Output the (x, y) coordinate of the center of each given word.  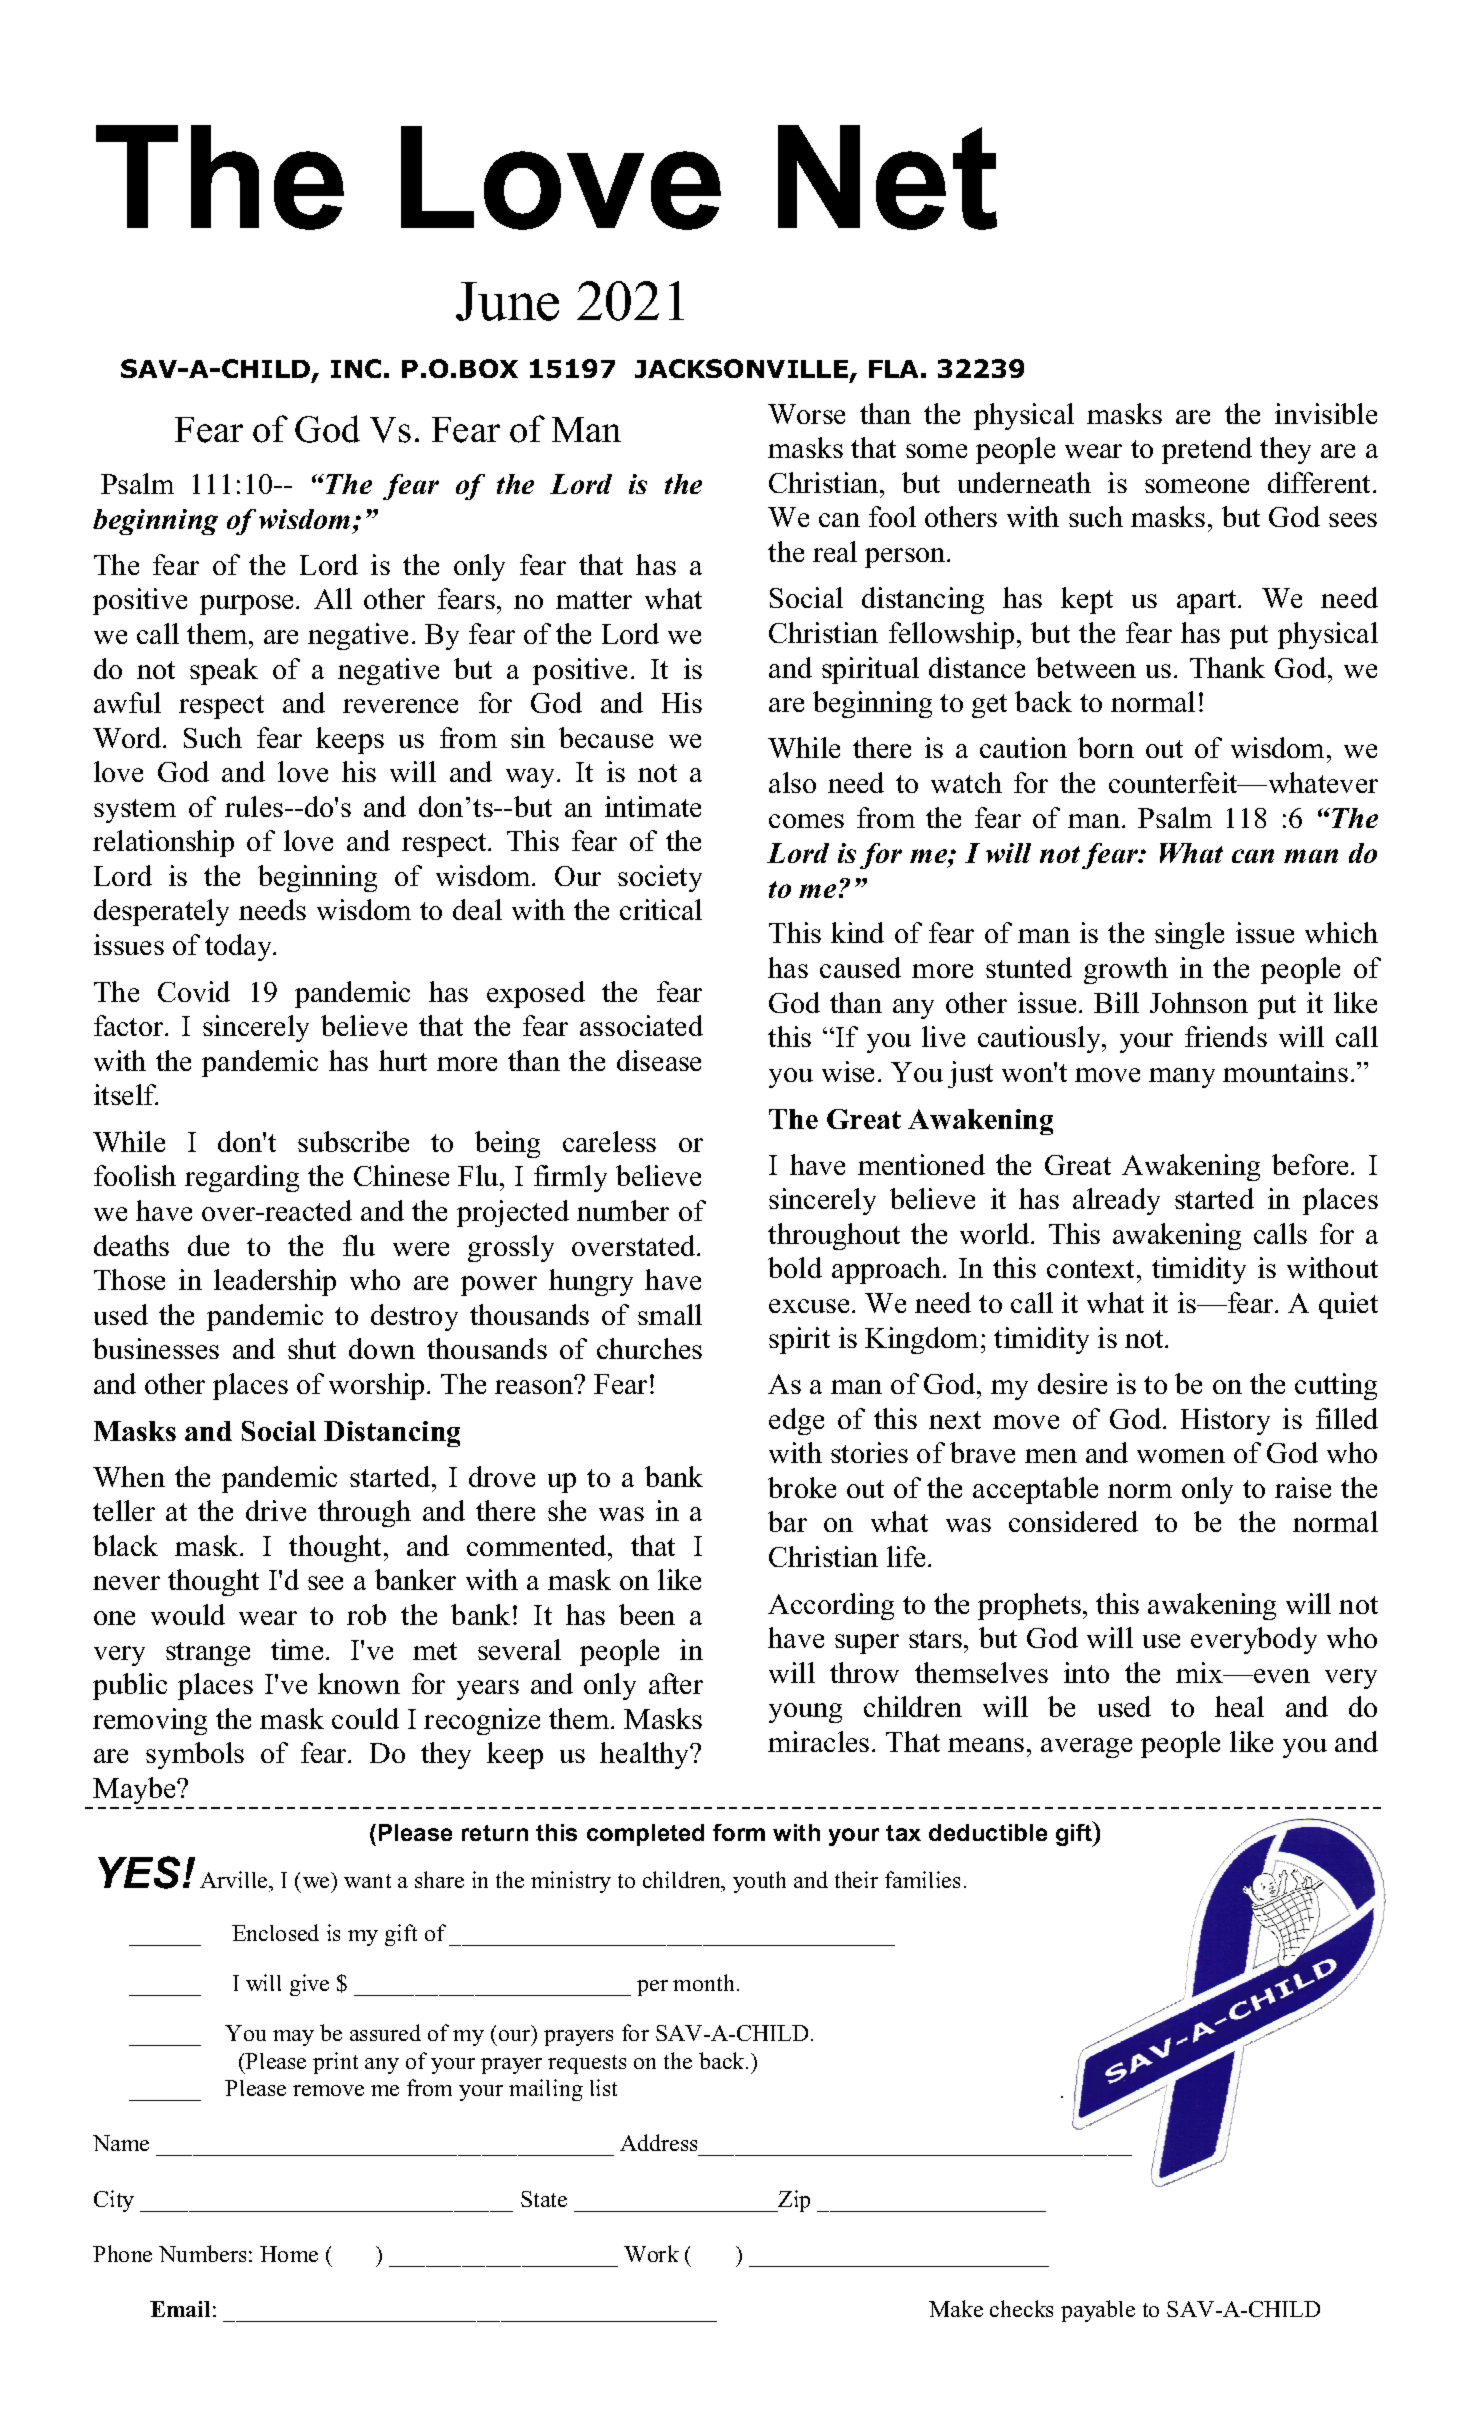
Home (289, 2254)
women (1181, 1456)
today (239, 947)
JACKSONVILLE (741, 368)
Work (651, 2253)
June (507, 301)
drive (276, 1510)
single (1189, 935)
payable (1098, 2311)
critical (661, 909)
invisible (1326, 413)
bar (787, 1521)
